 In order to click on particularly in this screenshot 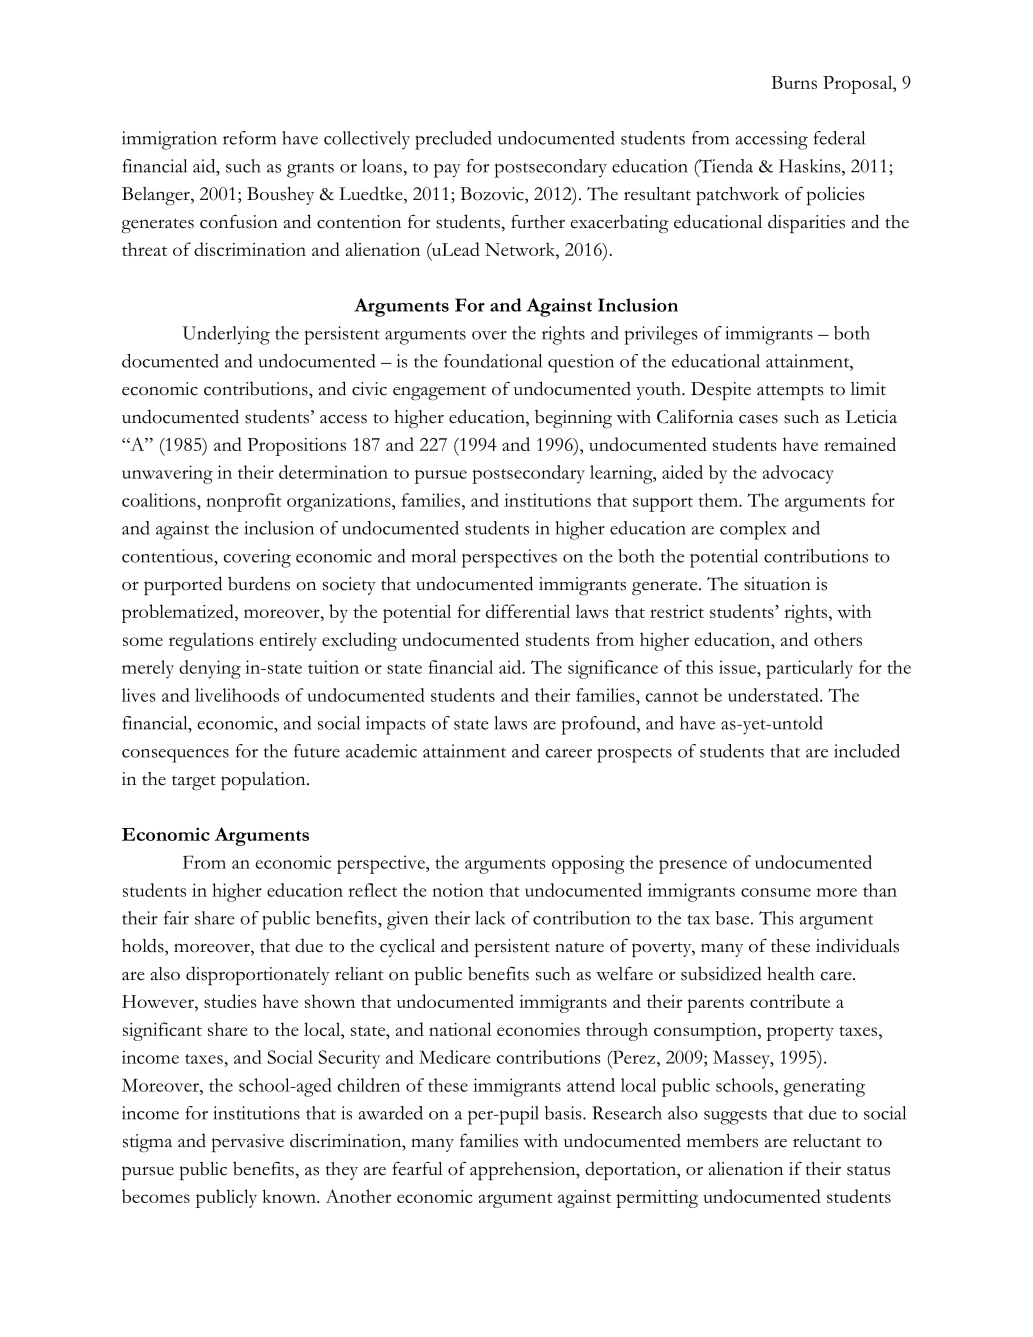, I will do `click(809, 669)`.
